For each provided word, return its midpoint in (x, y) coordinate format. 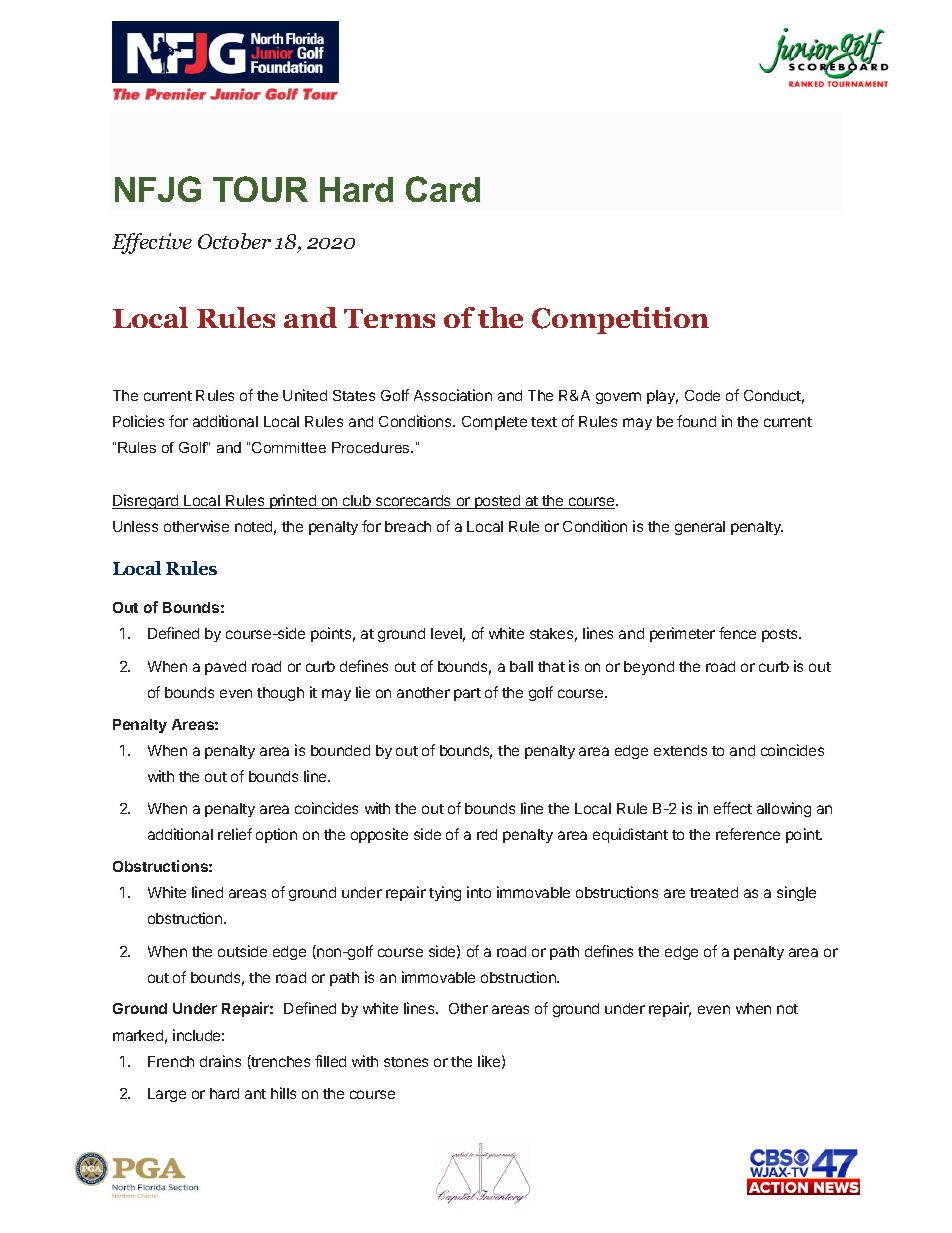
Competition (620, 320)
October (234, 241)
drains (220, 1061)
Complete (494, 423)
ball (521, 666)
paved (225, 668)
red (487, 834)
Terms (389, 318)
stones (406, 1062)
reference (748, 834)
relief (235, 834)
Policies (138, 421)
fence (737, 633)
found (696, 421)
